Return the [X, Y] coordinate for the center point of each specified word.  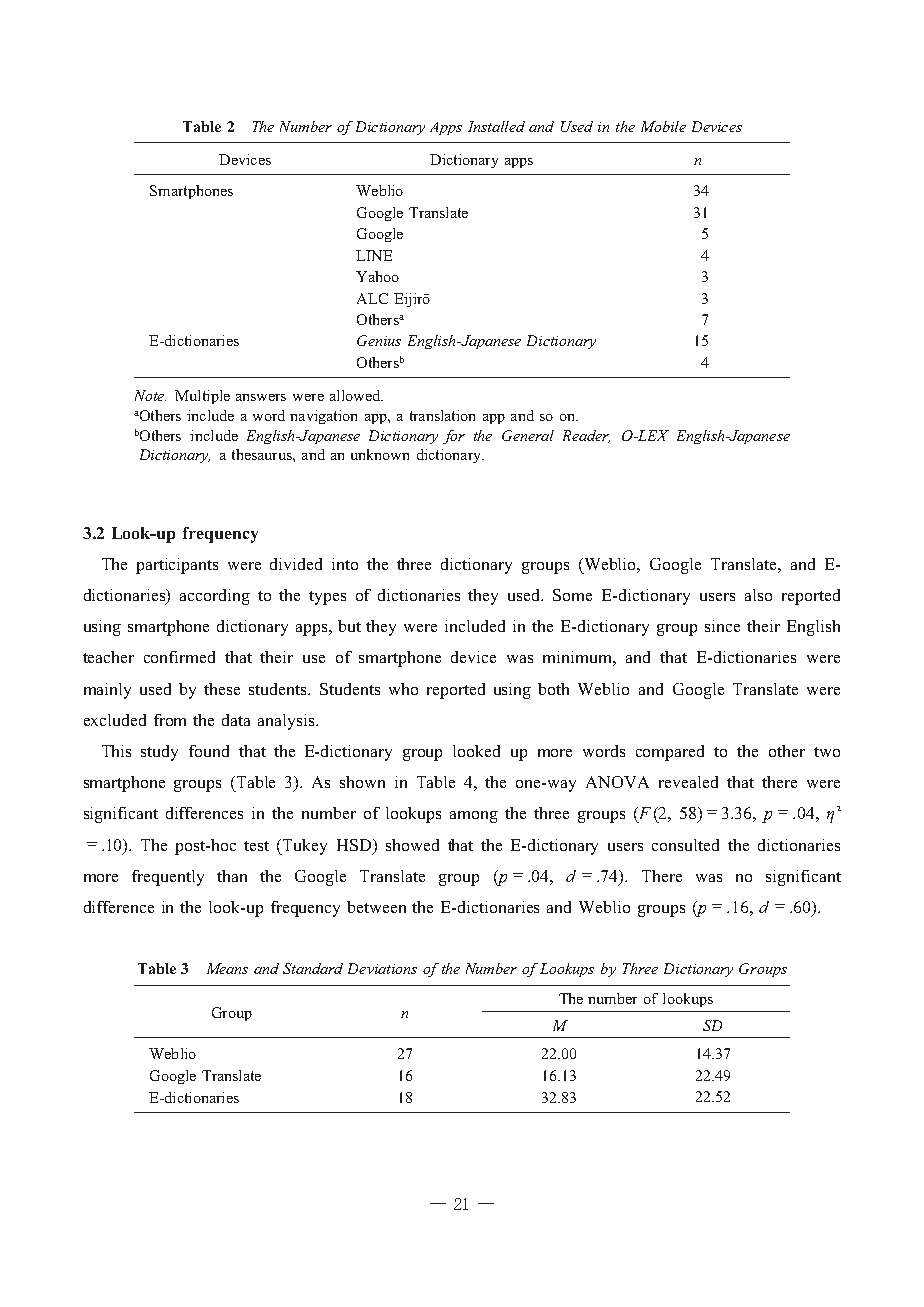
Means [227, 968]
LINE [374, 255]
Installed [496, 126]
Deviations [382, 968]
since [722, 626]
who [403, 689]
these [222, 689]
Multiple [202, 397]
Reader [586, 436]
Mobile [663, 126]
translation [442, 415]
